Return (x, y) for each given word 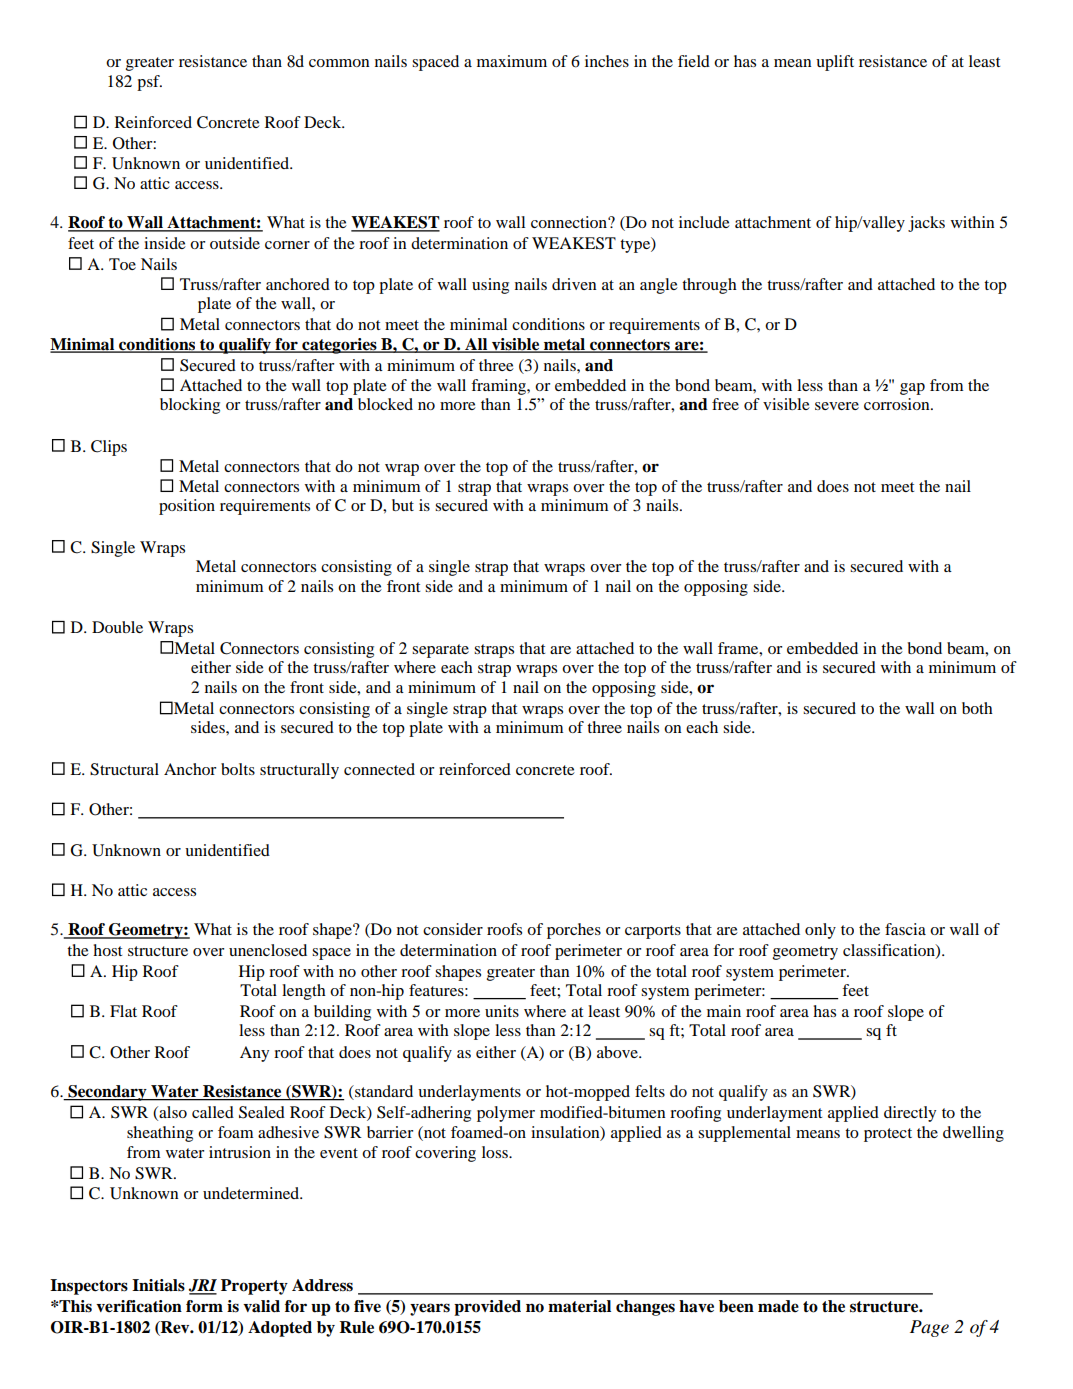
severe (837, 406)
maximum (512, 61)
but (403, 505)
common (339, 63)
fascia (905, 929)
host (107, 950)
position (187, 507)
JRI (203, 1286)
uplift (835, 63)
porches (574, 931)
